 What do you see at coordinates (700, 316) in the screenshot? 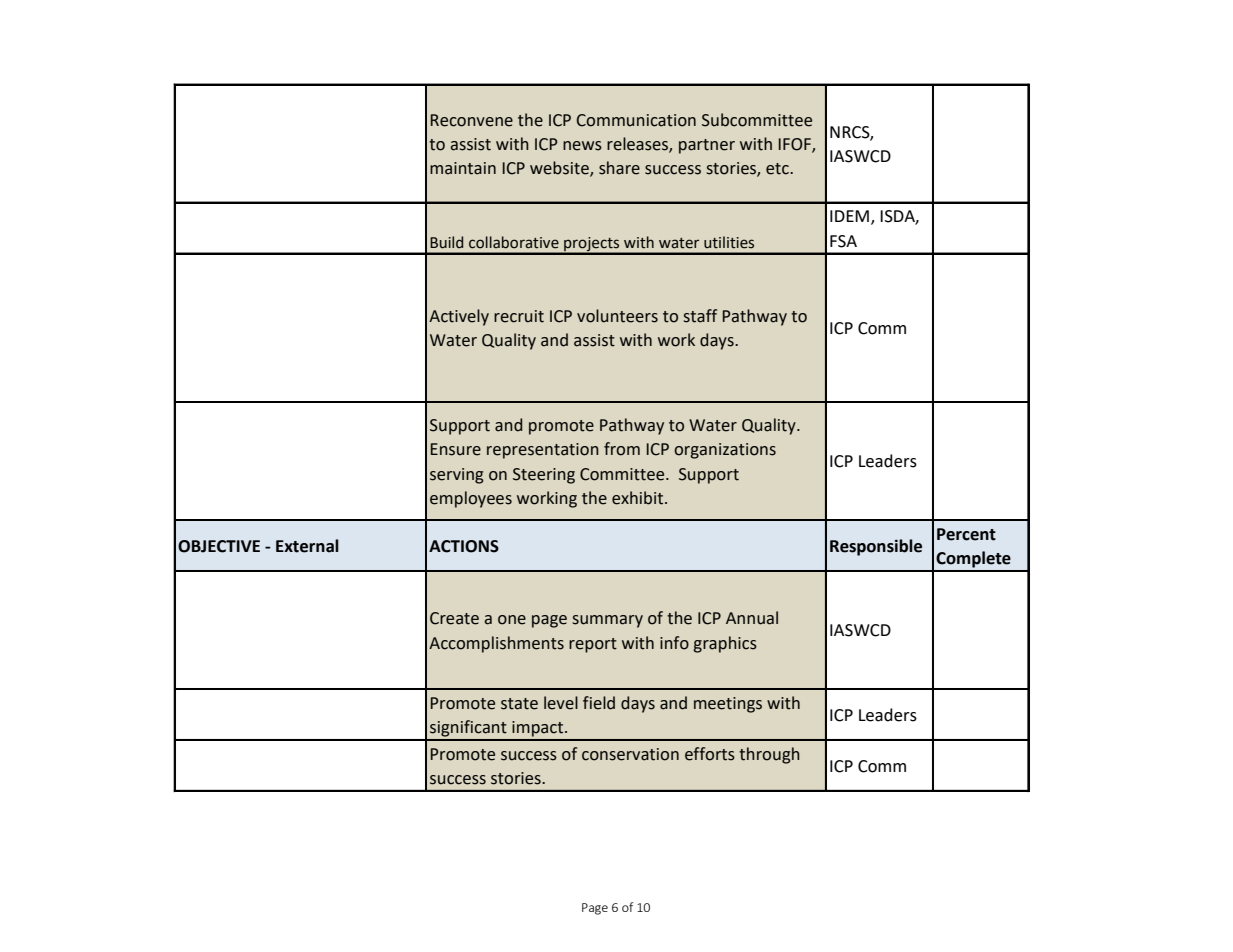
I see `staff` at bounding box center [700, 316].
